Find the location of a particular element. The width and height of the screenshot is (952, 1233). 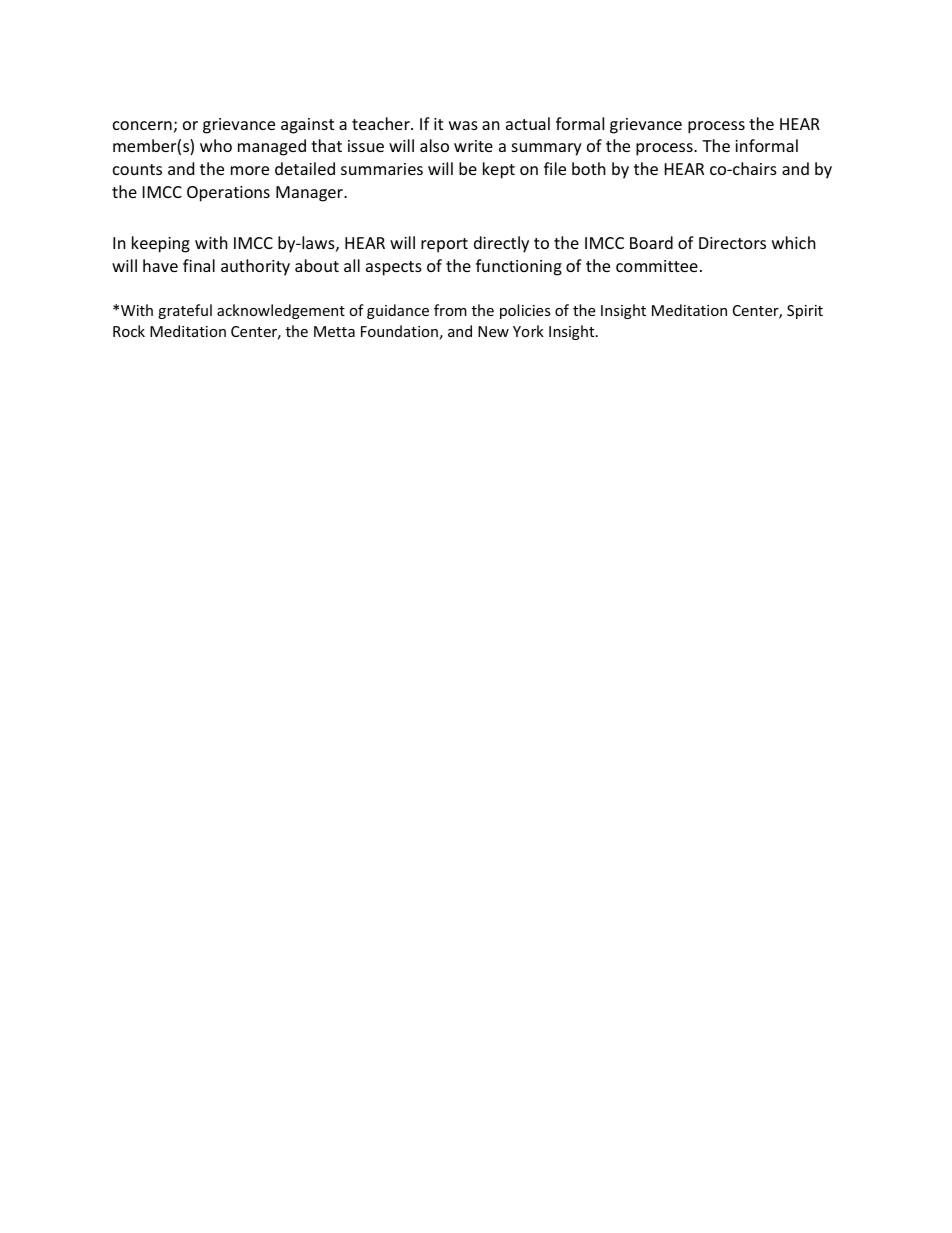

Operations is located at coordinates (228, 194).
